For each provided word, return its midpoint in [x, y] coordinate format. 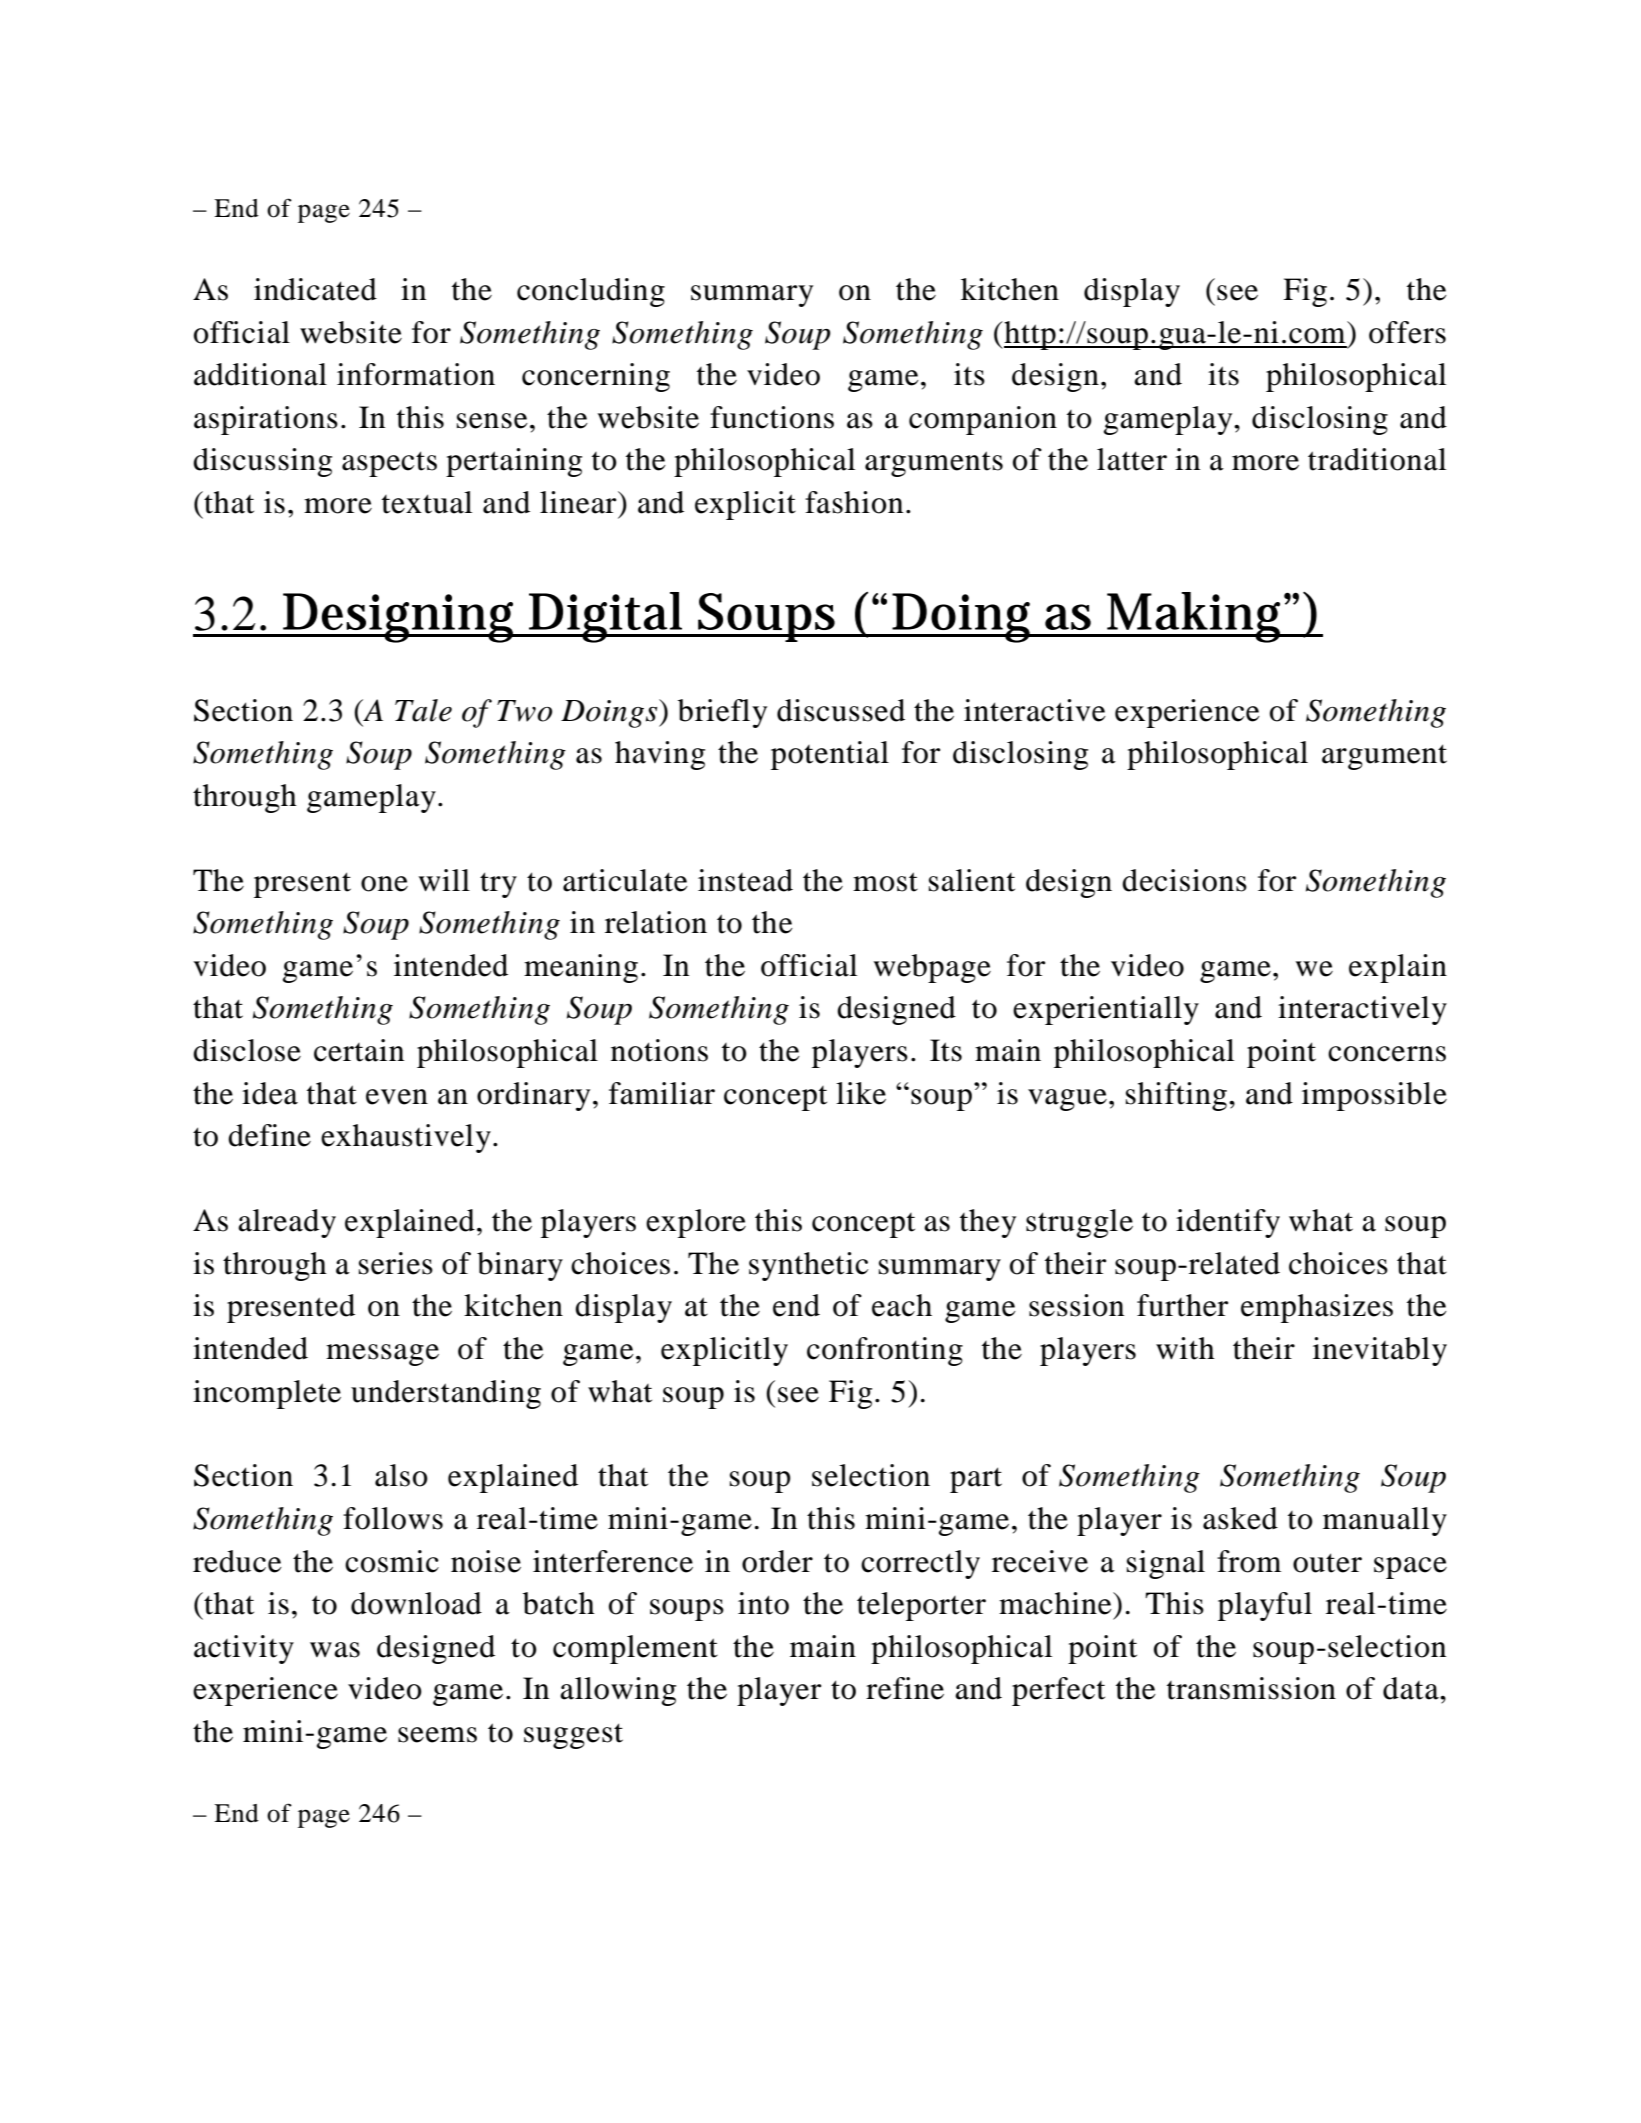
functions [772, 417]
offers [1407, 332]
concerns [1387, 1054]
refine [905, 1688]
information [416, 374]
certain [359, 1050]
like [861, 1093]
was [335, 1650]
